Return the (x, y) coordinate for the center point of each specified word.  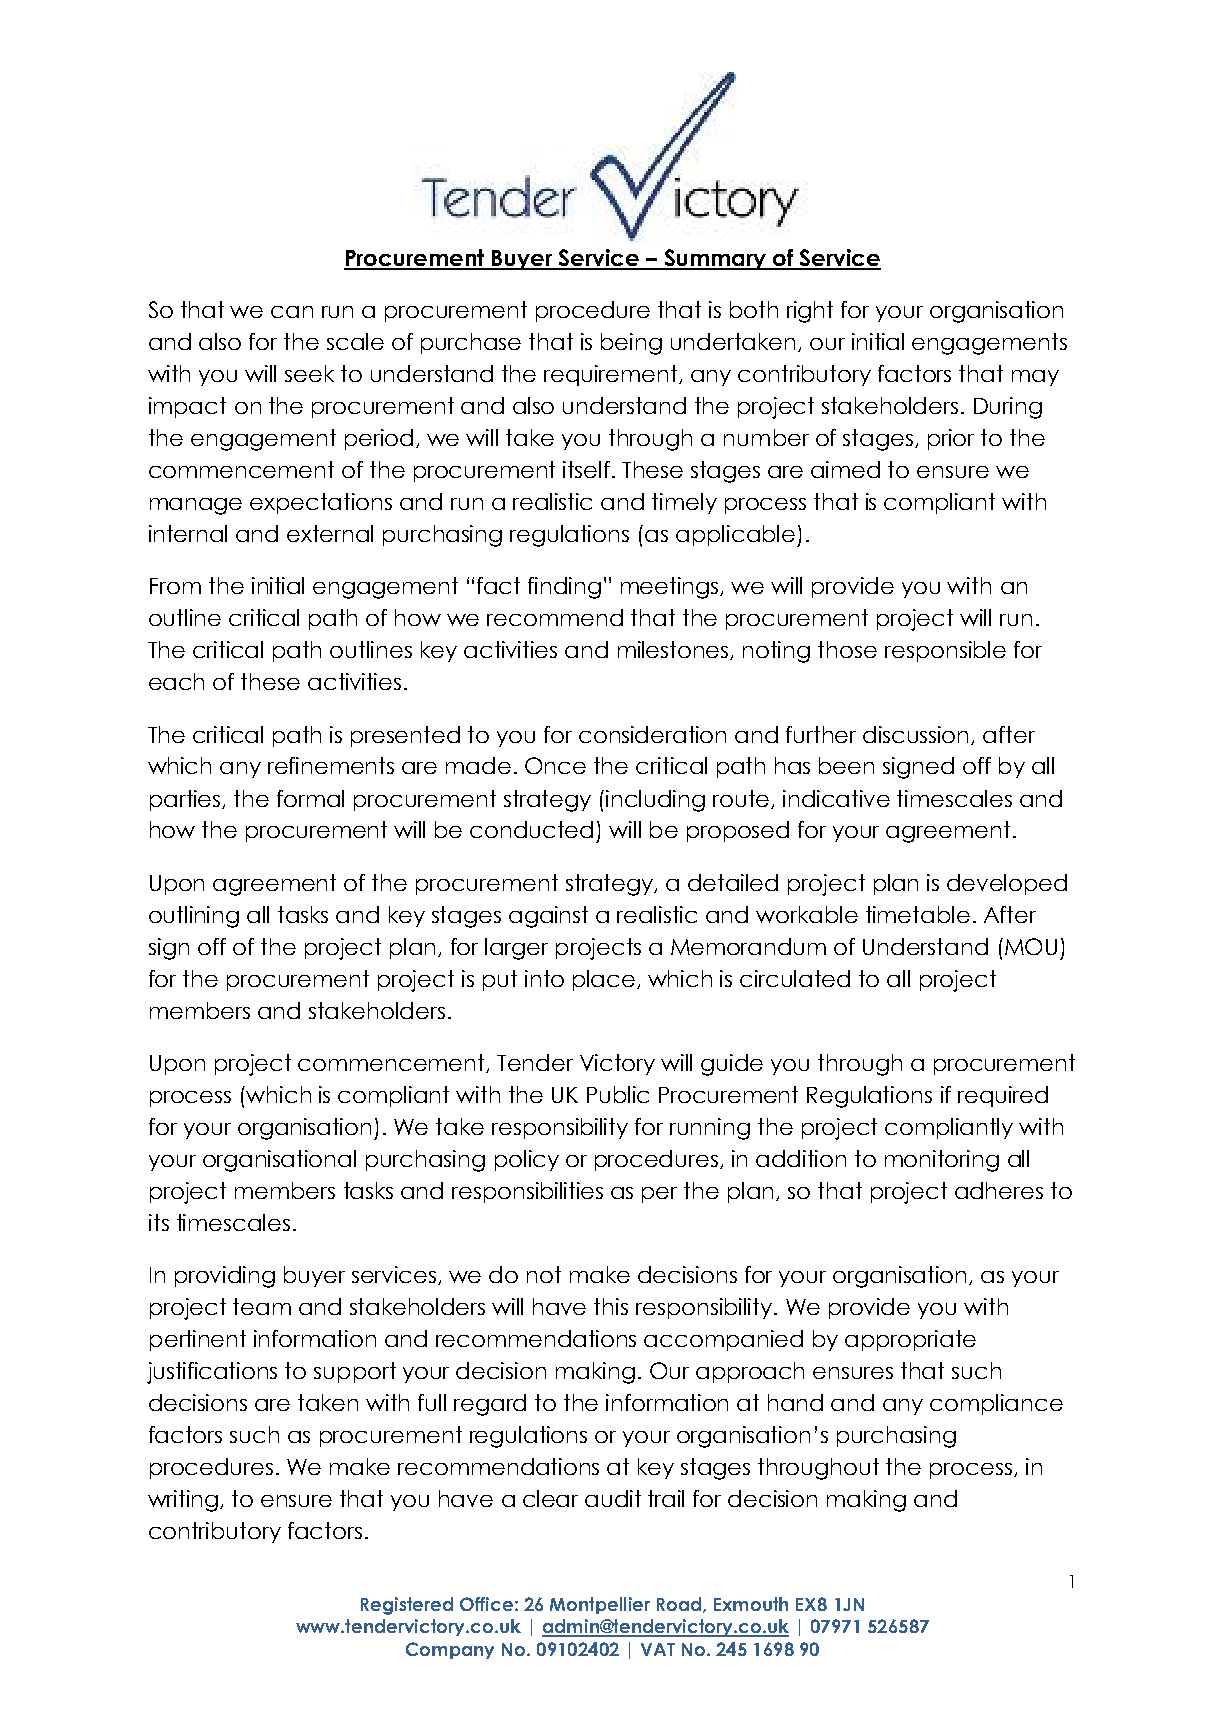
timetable (918, 914)
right (810, 312)
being (631, 344)
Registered (407, 1606)
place (604, 980)
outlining (194, 917)
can (292, 312)
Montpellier (600, 1605)
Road (680, 1605)
